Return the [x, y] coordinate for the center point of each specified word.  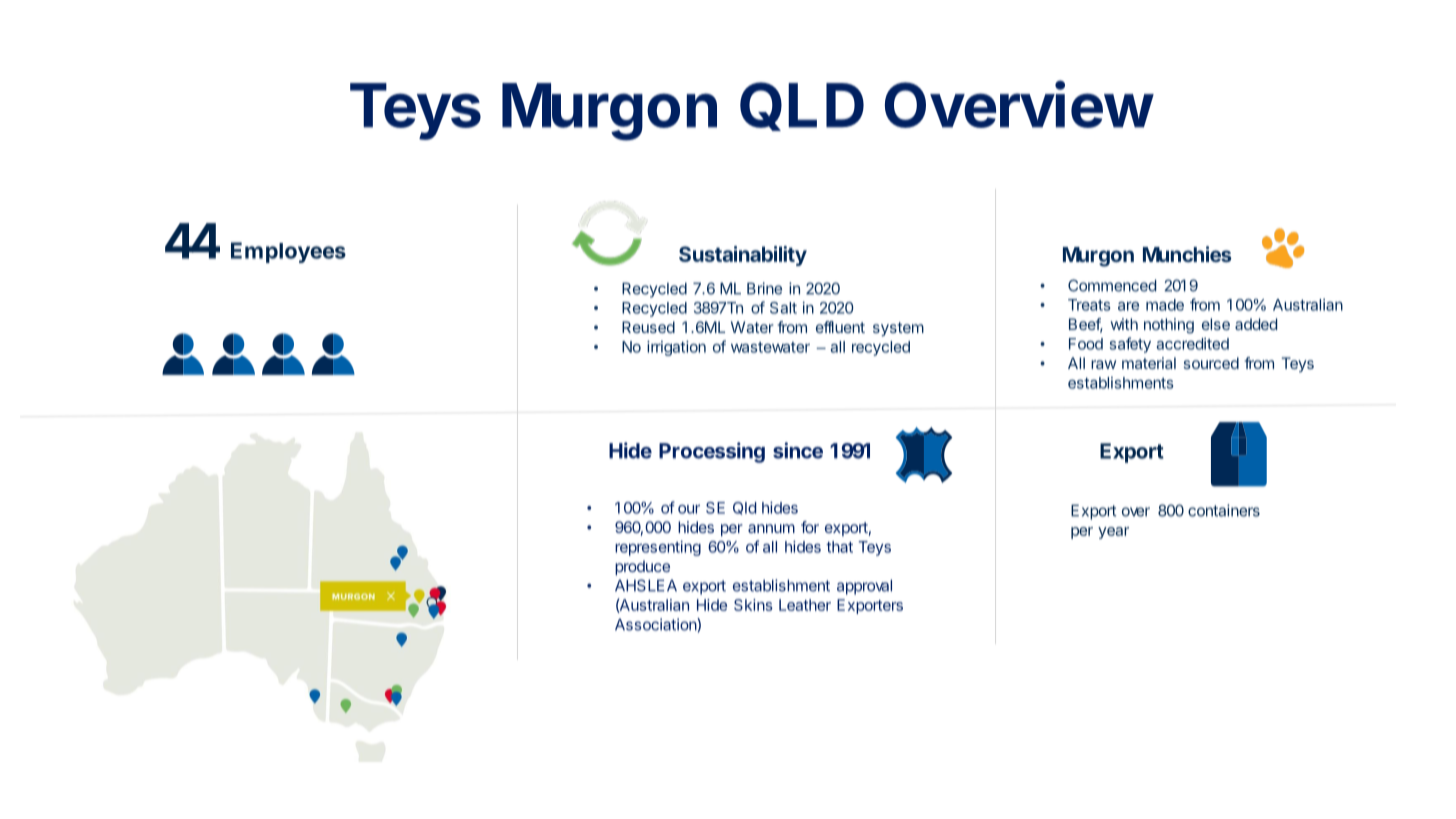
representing [658, 548]
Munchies [1187, 254]
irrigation [676, 348]
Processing [712, 452]
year [1113, 533]
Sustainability [743, 256]
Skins [753, 605]
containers [1224, 510]
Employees [288, 252]
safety [1130, 345]
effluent [840, 327]
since [798, 450]
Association [656, 624]
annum [771, 528]
